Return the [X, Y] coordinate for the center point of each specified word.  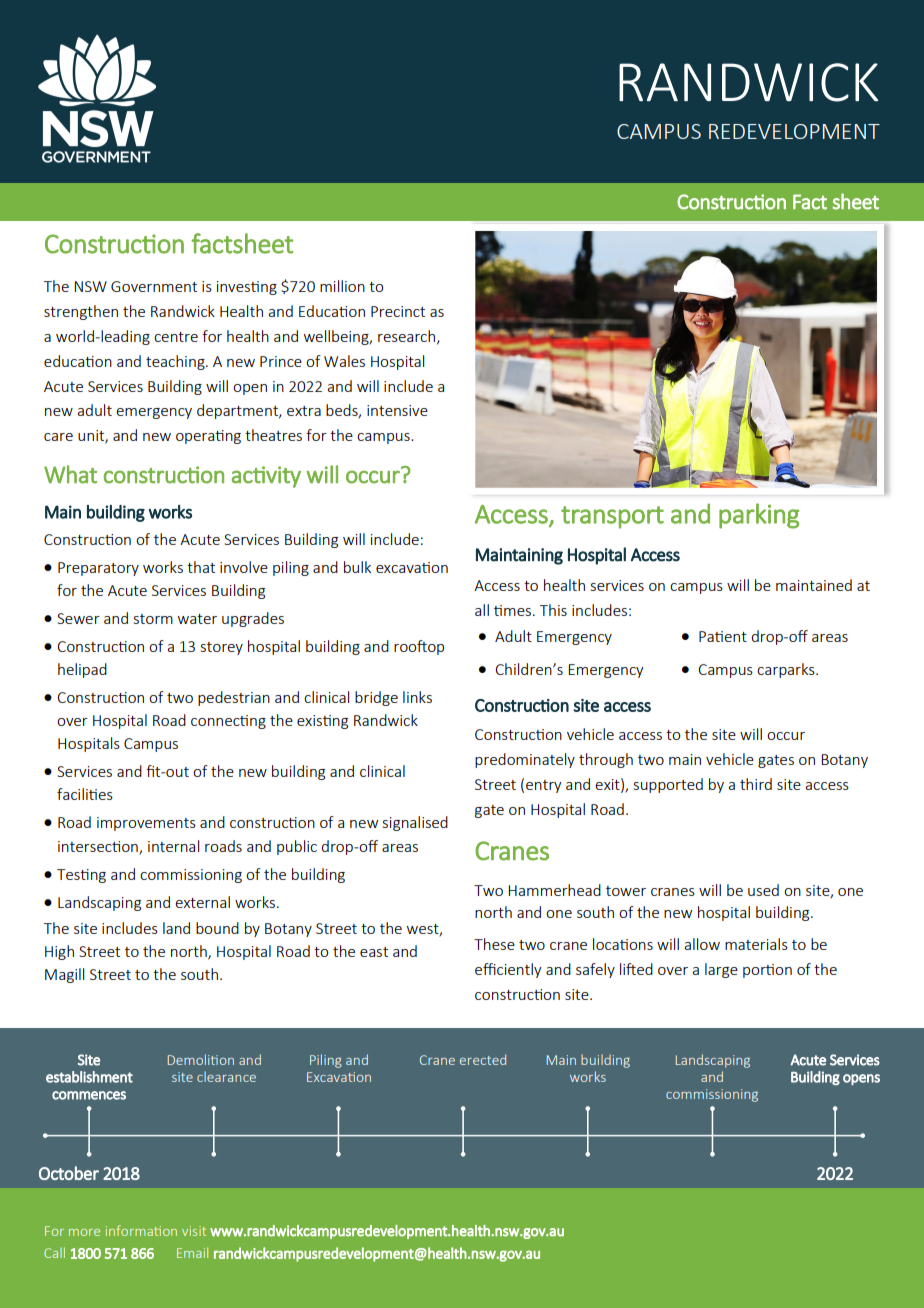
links [417, 697]
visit [194, 1231]
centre [176, 337]
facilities [85, 794]
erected [483, 1059]
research [408, 337]
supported [668, 785]
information [141, 1230]
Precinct [398, 311]
